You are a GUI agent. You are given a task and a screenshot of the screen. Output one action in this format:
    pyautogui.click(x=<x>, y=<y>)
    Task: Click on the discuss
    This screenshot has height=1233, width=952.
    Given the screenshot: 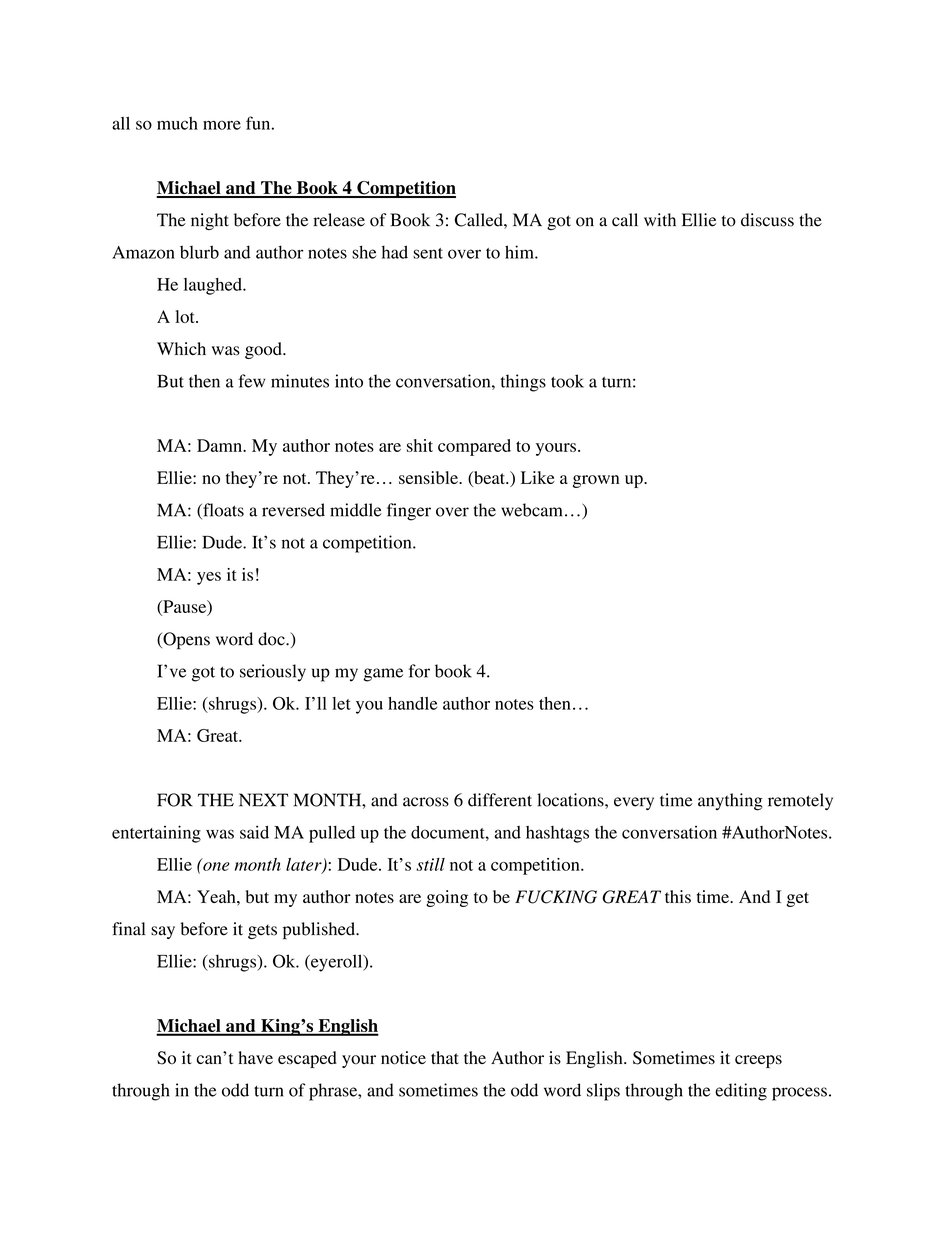 What is the action you would take?
    pyautogui.click(x=767, y=220)
